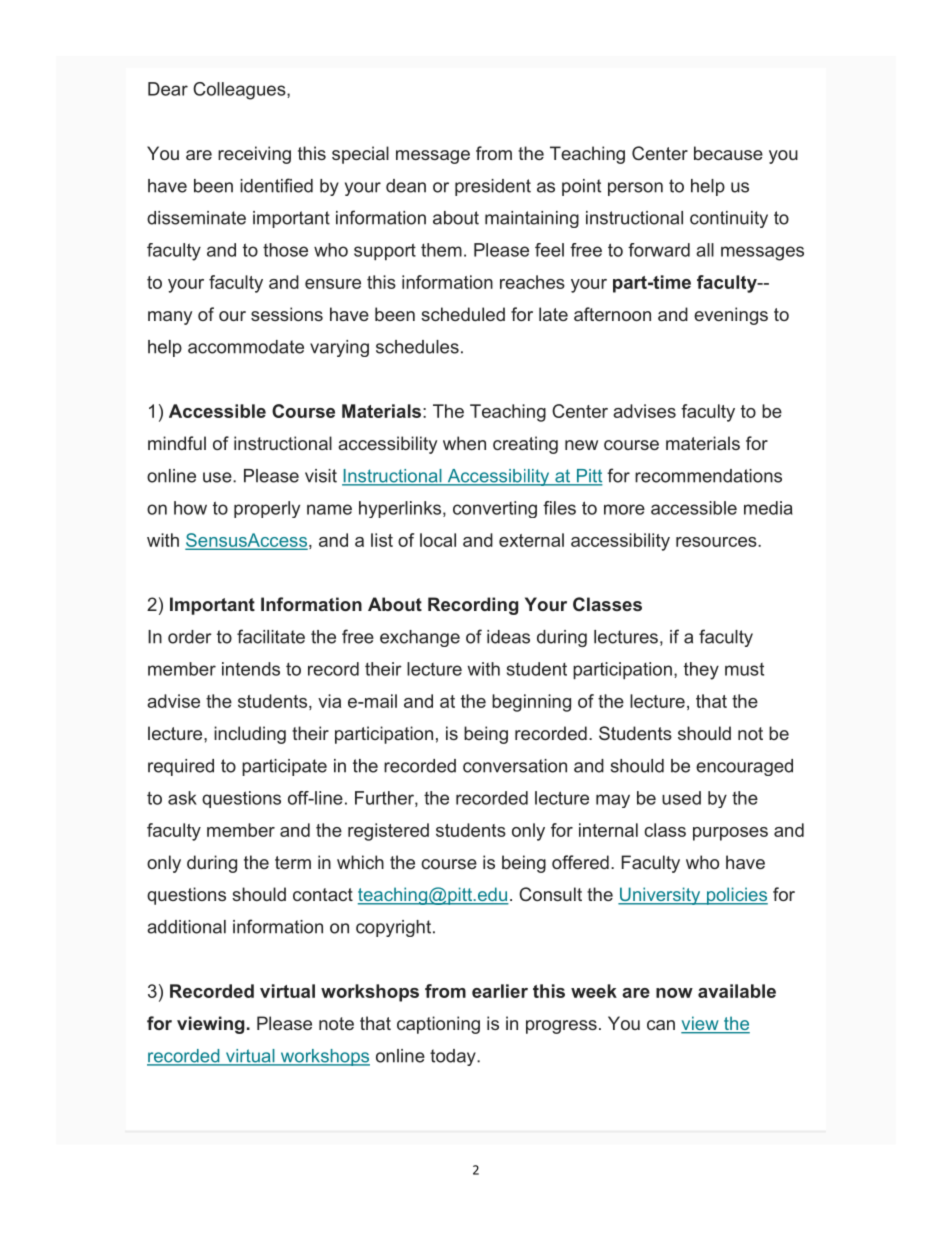 The width and height of the image is (952, 1233). What do you see at coordinates (438, 540) in the image?
I see `local` at bounding box center [438, 540].
